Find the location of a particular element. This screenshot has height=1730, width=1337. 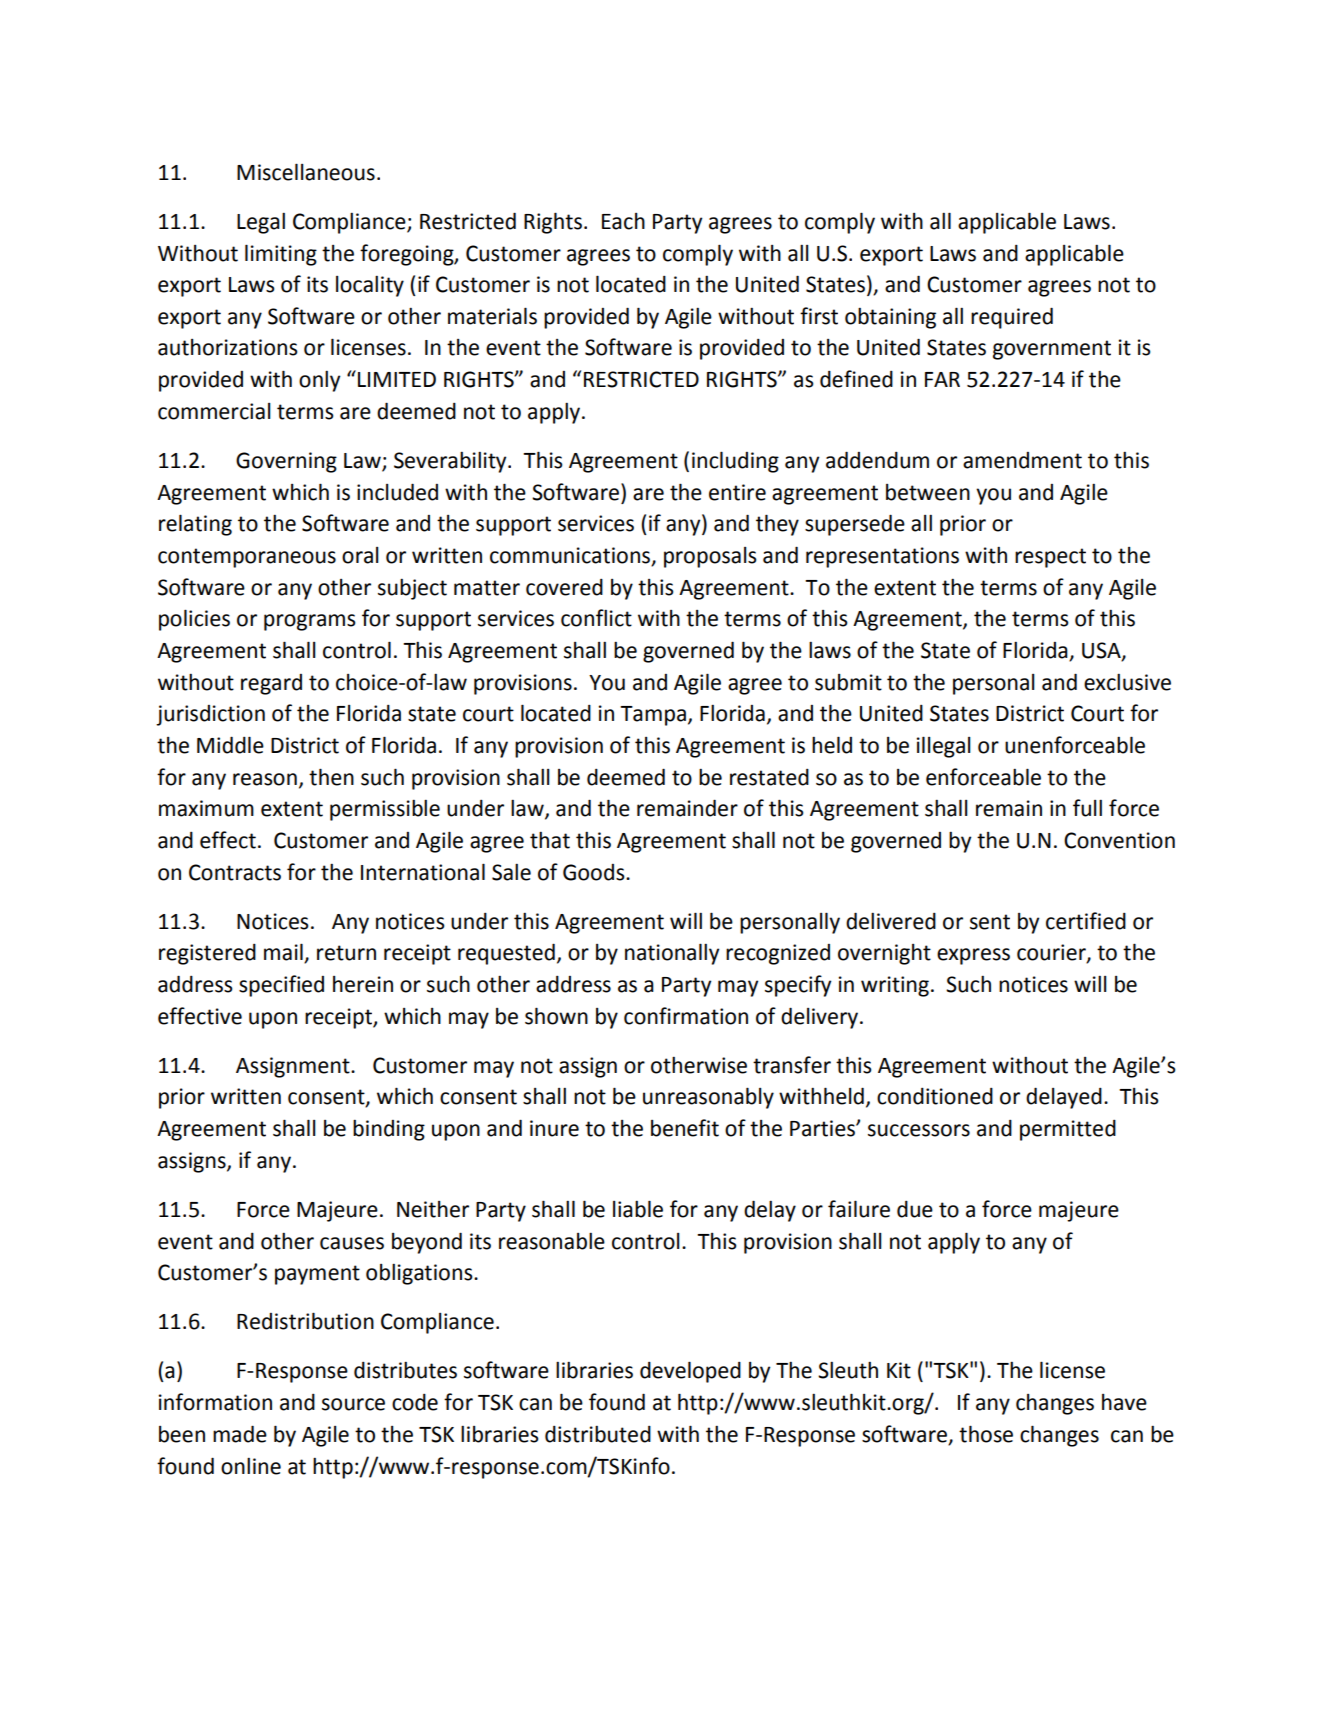

Governing is located at coordinates (286, 462).
